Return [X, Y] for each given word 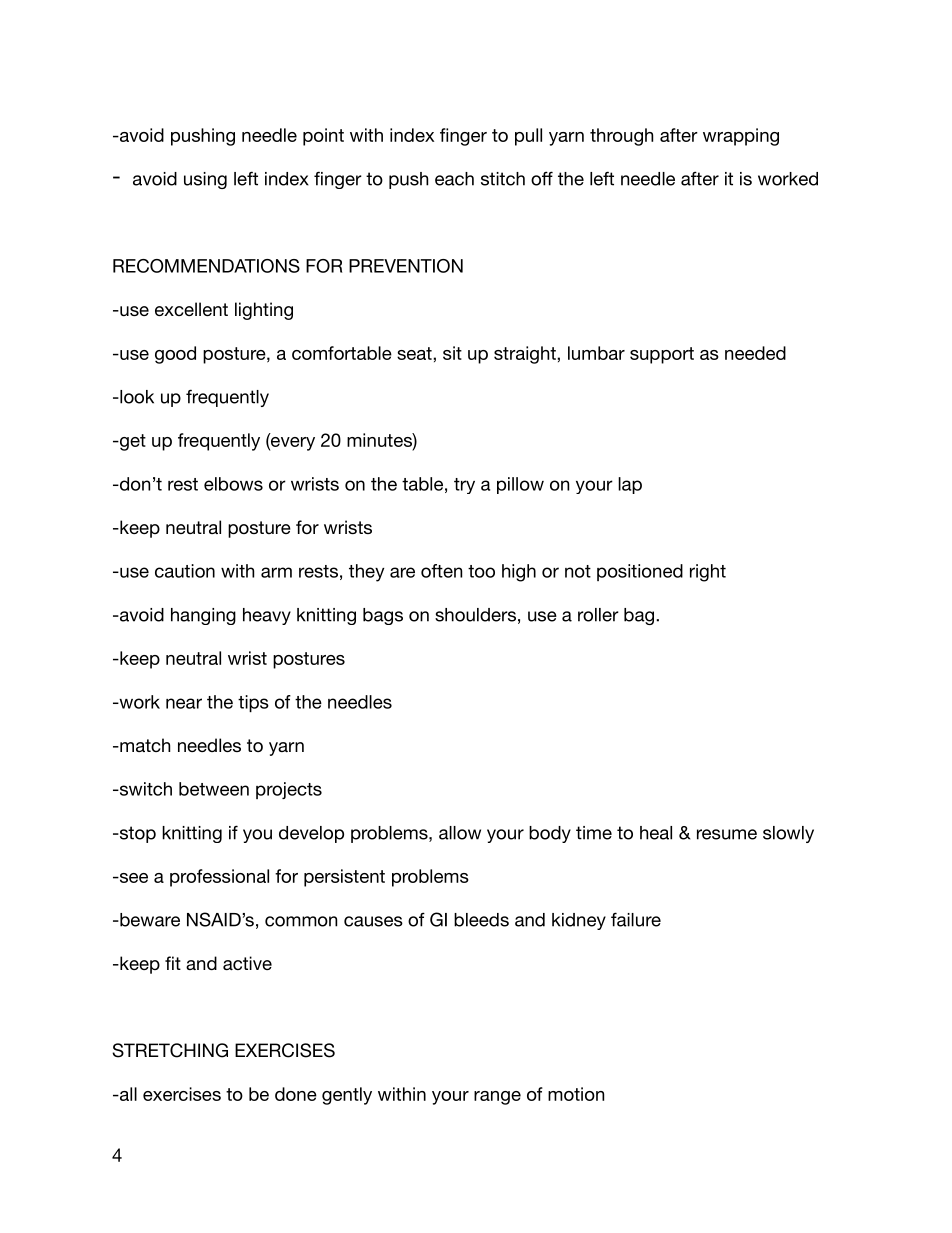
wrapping [741, 137]
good [175, 355]
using [205, 180]
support [662, 355]
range [497, 1098]
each [454, 179]
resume [727, 834]
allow [460, 833]
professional [219, 878]
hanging [203, 616]
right [708, 573]
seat [415, 353]
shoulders [475, 615]
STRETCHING [170, 1050]
